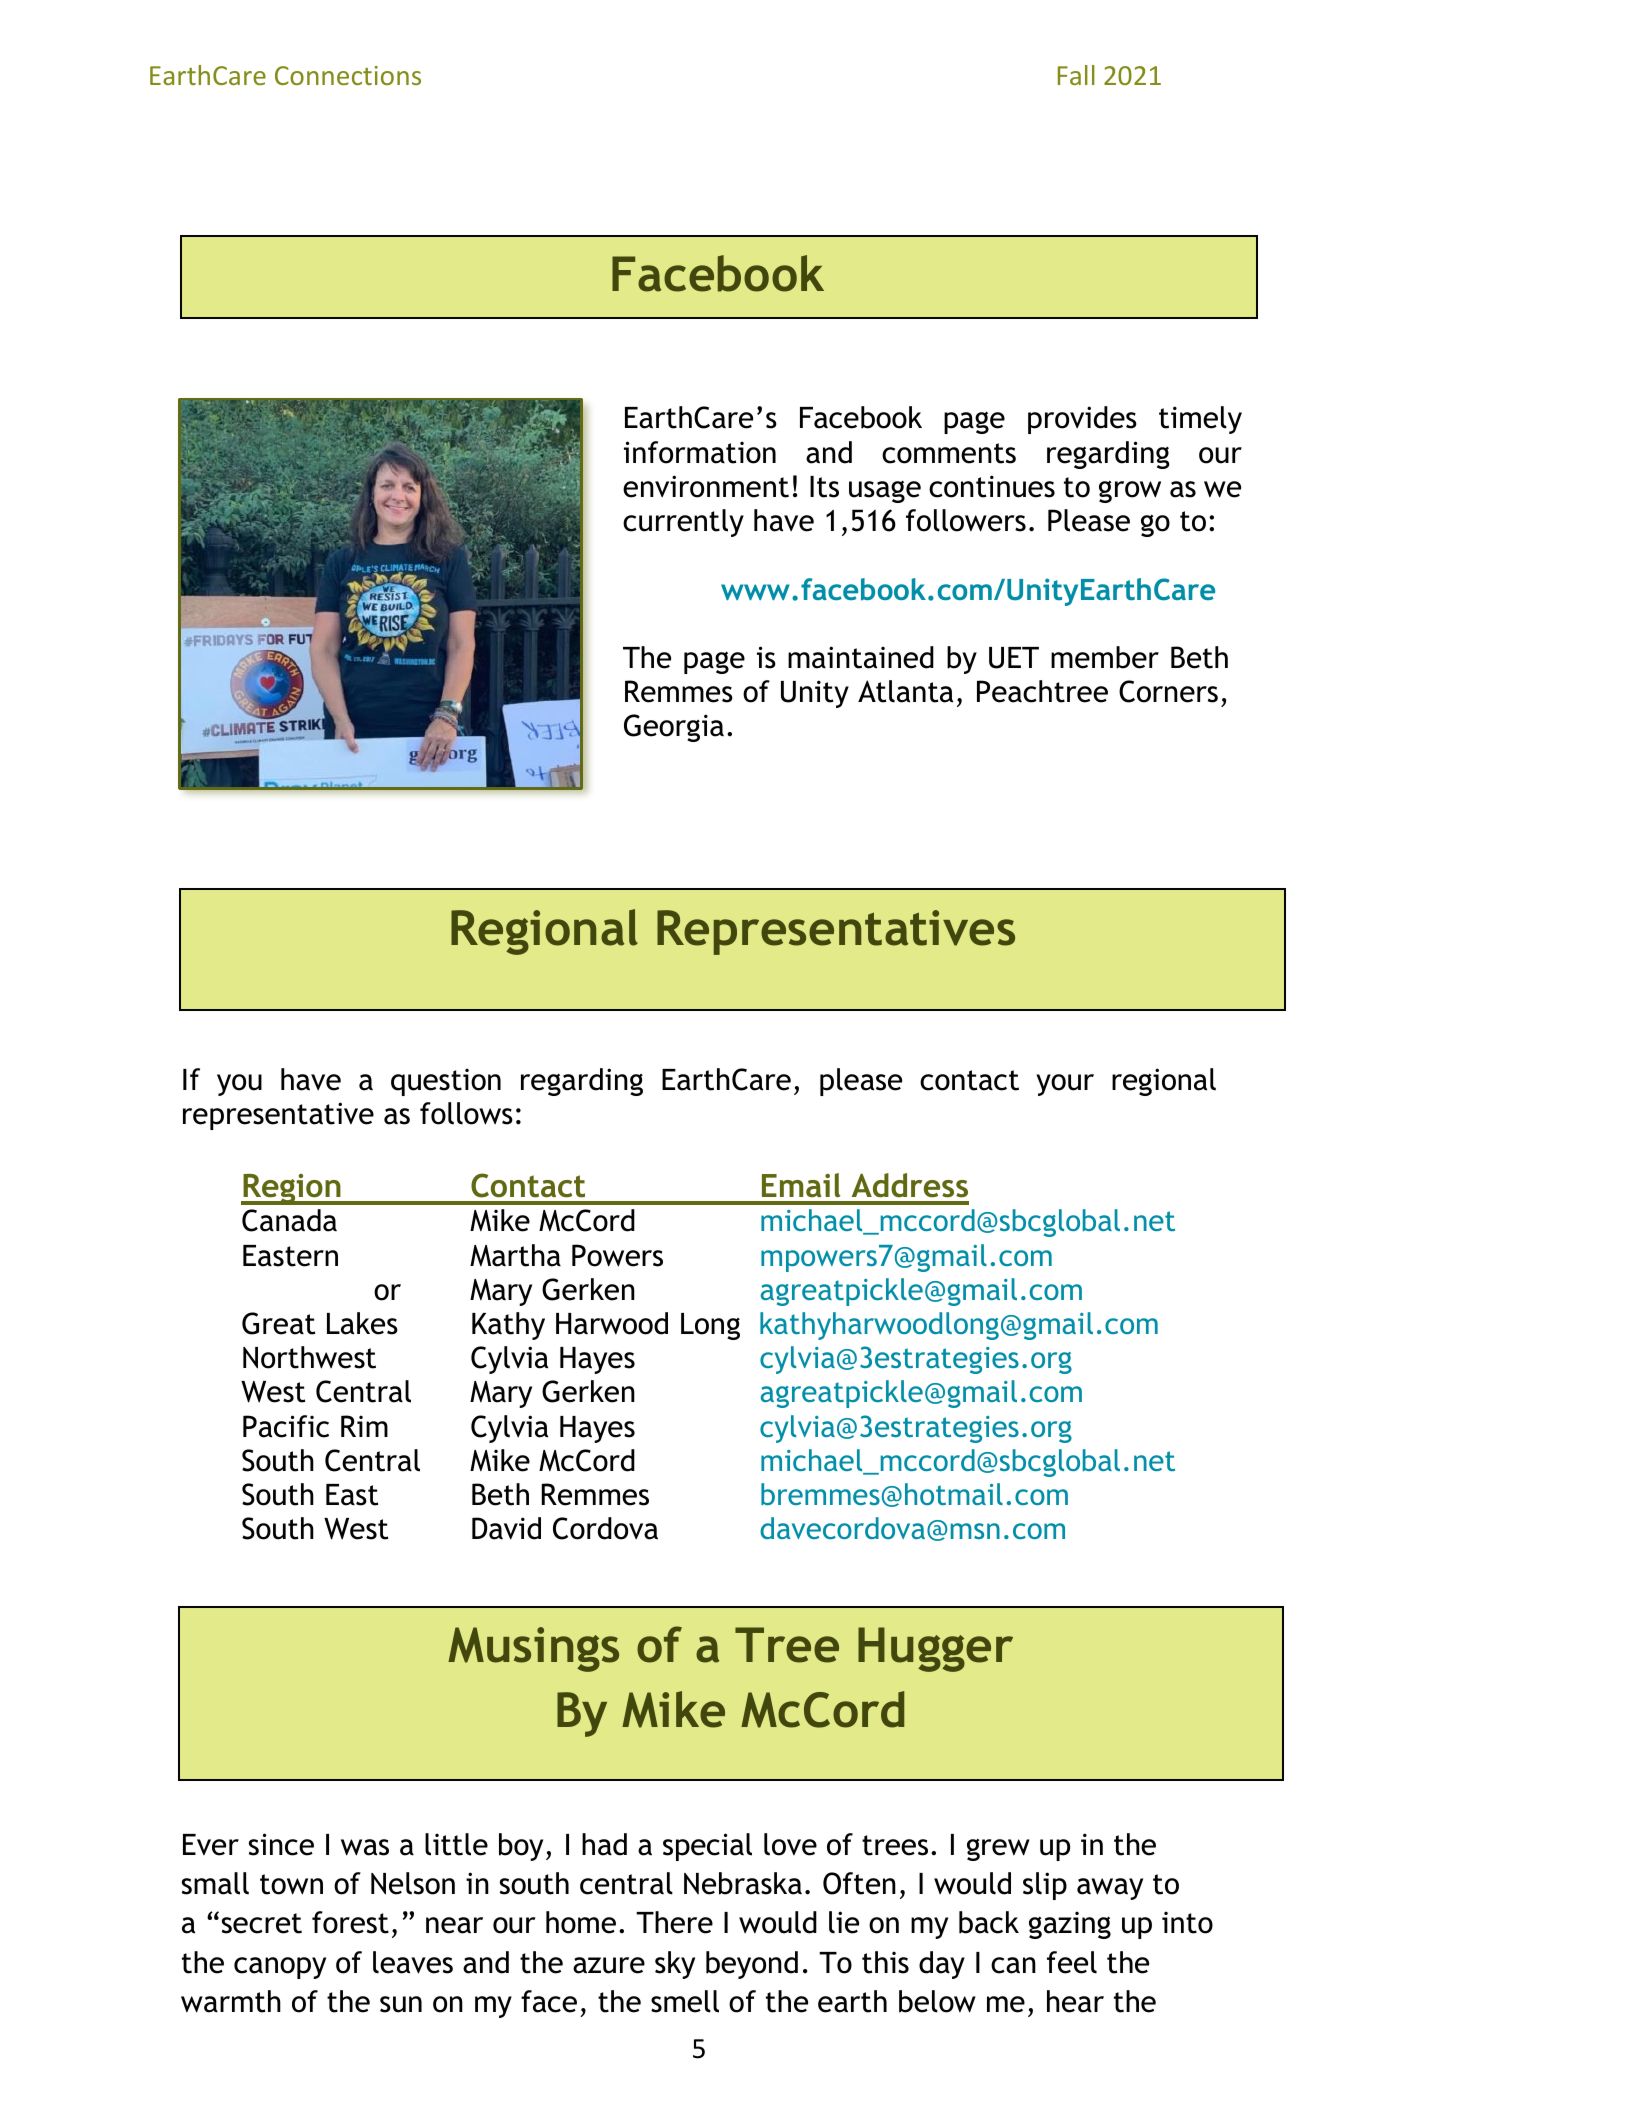  What do you see at coordinates (700, 452) in the page?
I see `information` at bounding box center [700, 452].
